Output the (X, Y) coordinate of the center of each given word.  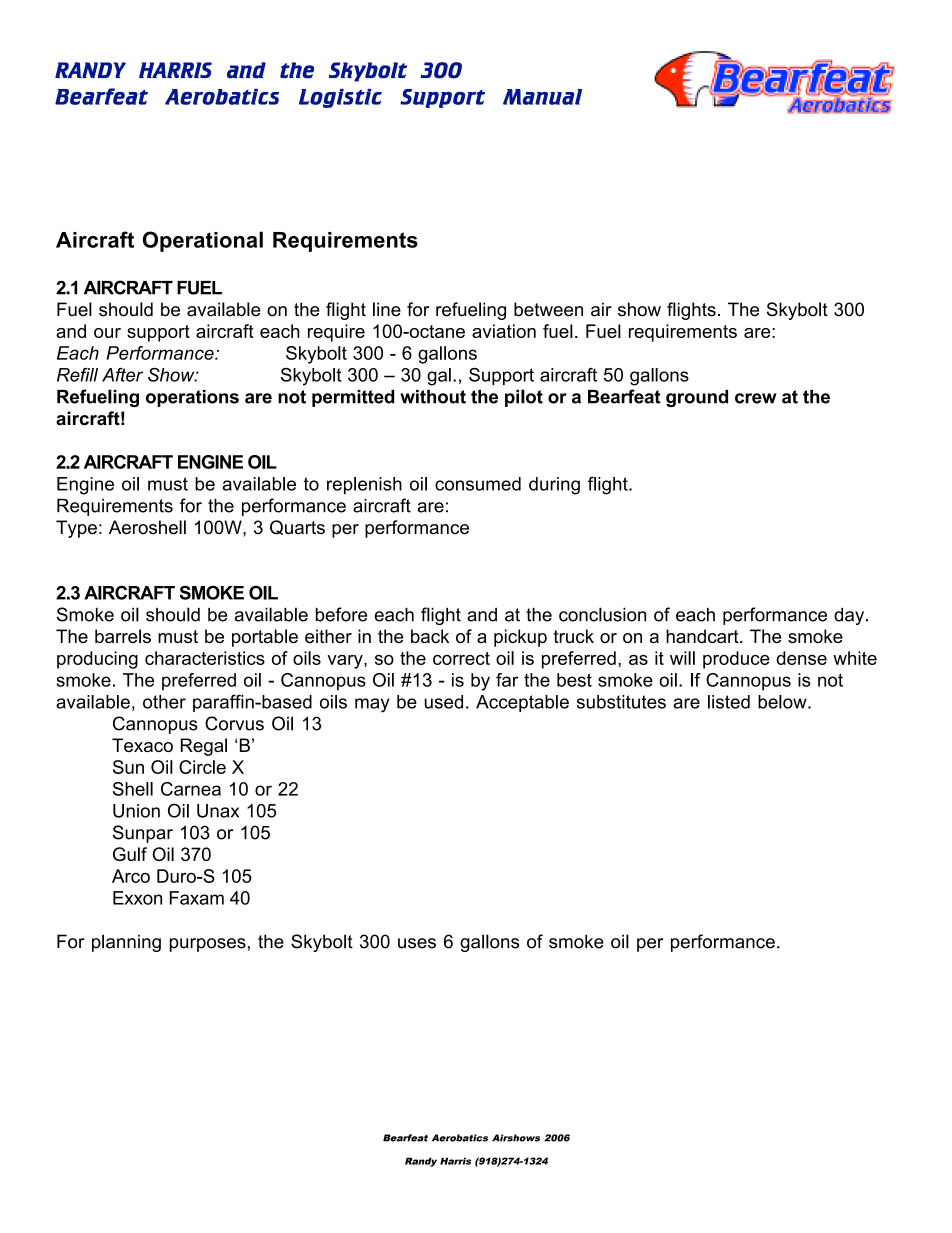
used (443, 702)
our (107, 333)
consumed (478, 484)
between (548, 309)
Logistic (340, 98)
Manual (542, 97)
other (164, 702)
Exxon (137, 898)
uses (417, 943)
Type (76, 529)
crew (756, 398)
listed (729, 702)
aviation (504, 331)
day (850, 616)
